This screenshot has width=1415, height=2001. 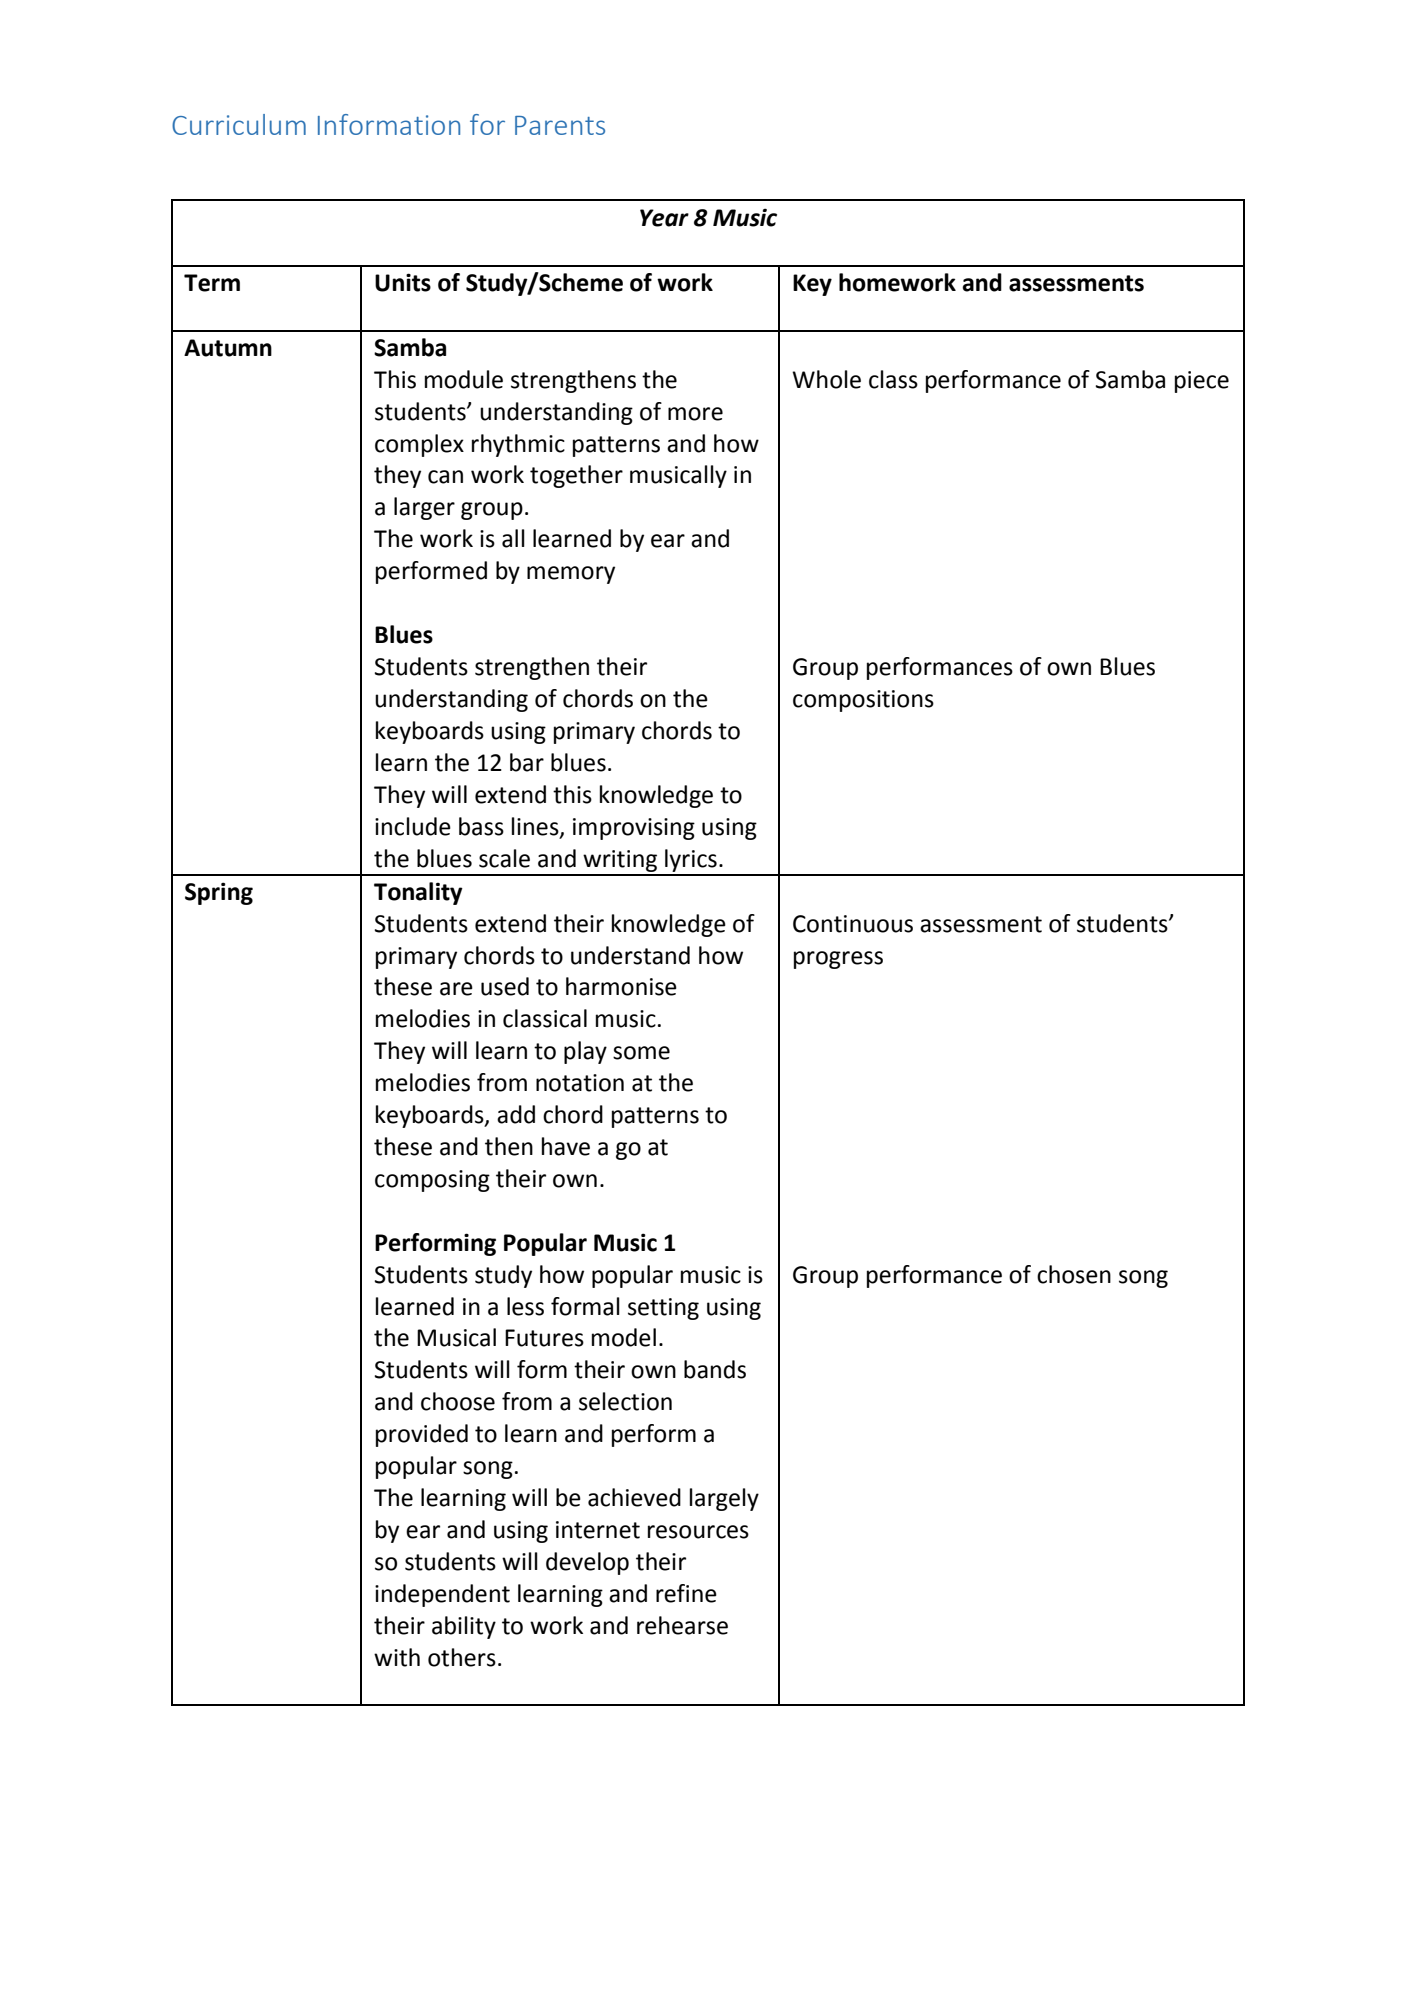 I want to click on Continuous, so click(x=853, y=924).
